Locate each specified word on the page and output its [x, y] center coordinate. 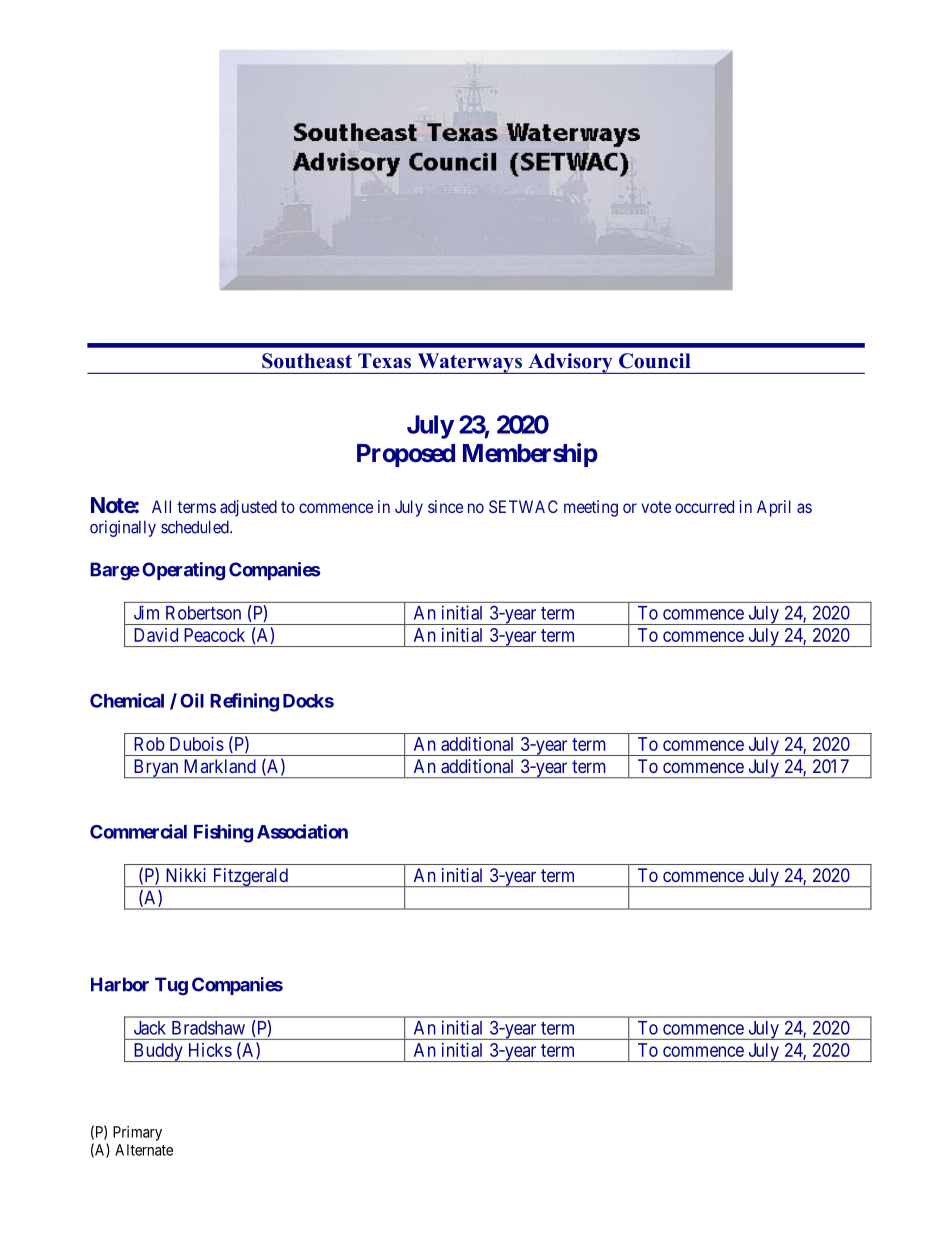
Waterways [469, 363]
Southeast [307, 361]
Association [302, 831]
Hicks [210, 1050]
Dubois [197, 744]
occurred [704, 506]
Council [655, 361]
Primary [137, 1133]
